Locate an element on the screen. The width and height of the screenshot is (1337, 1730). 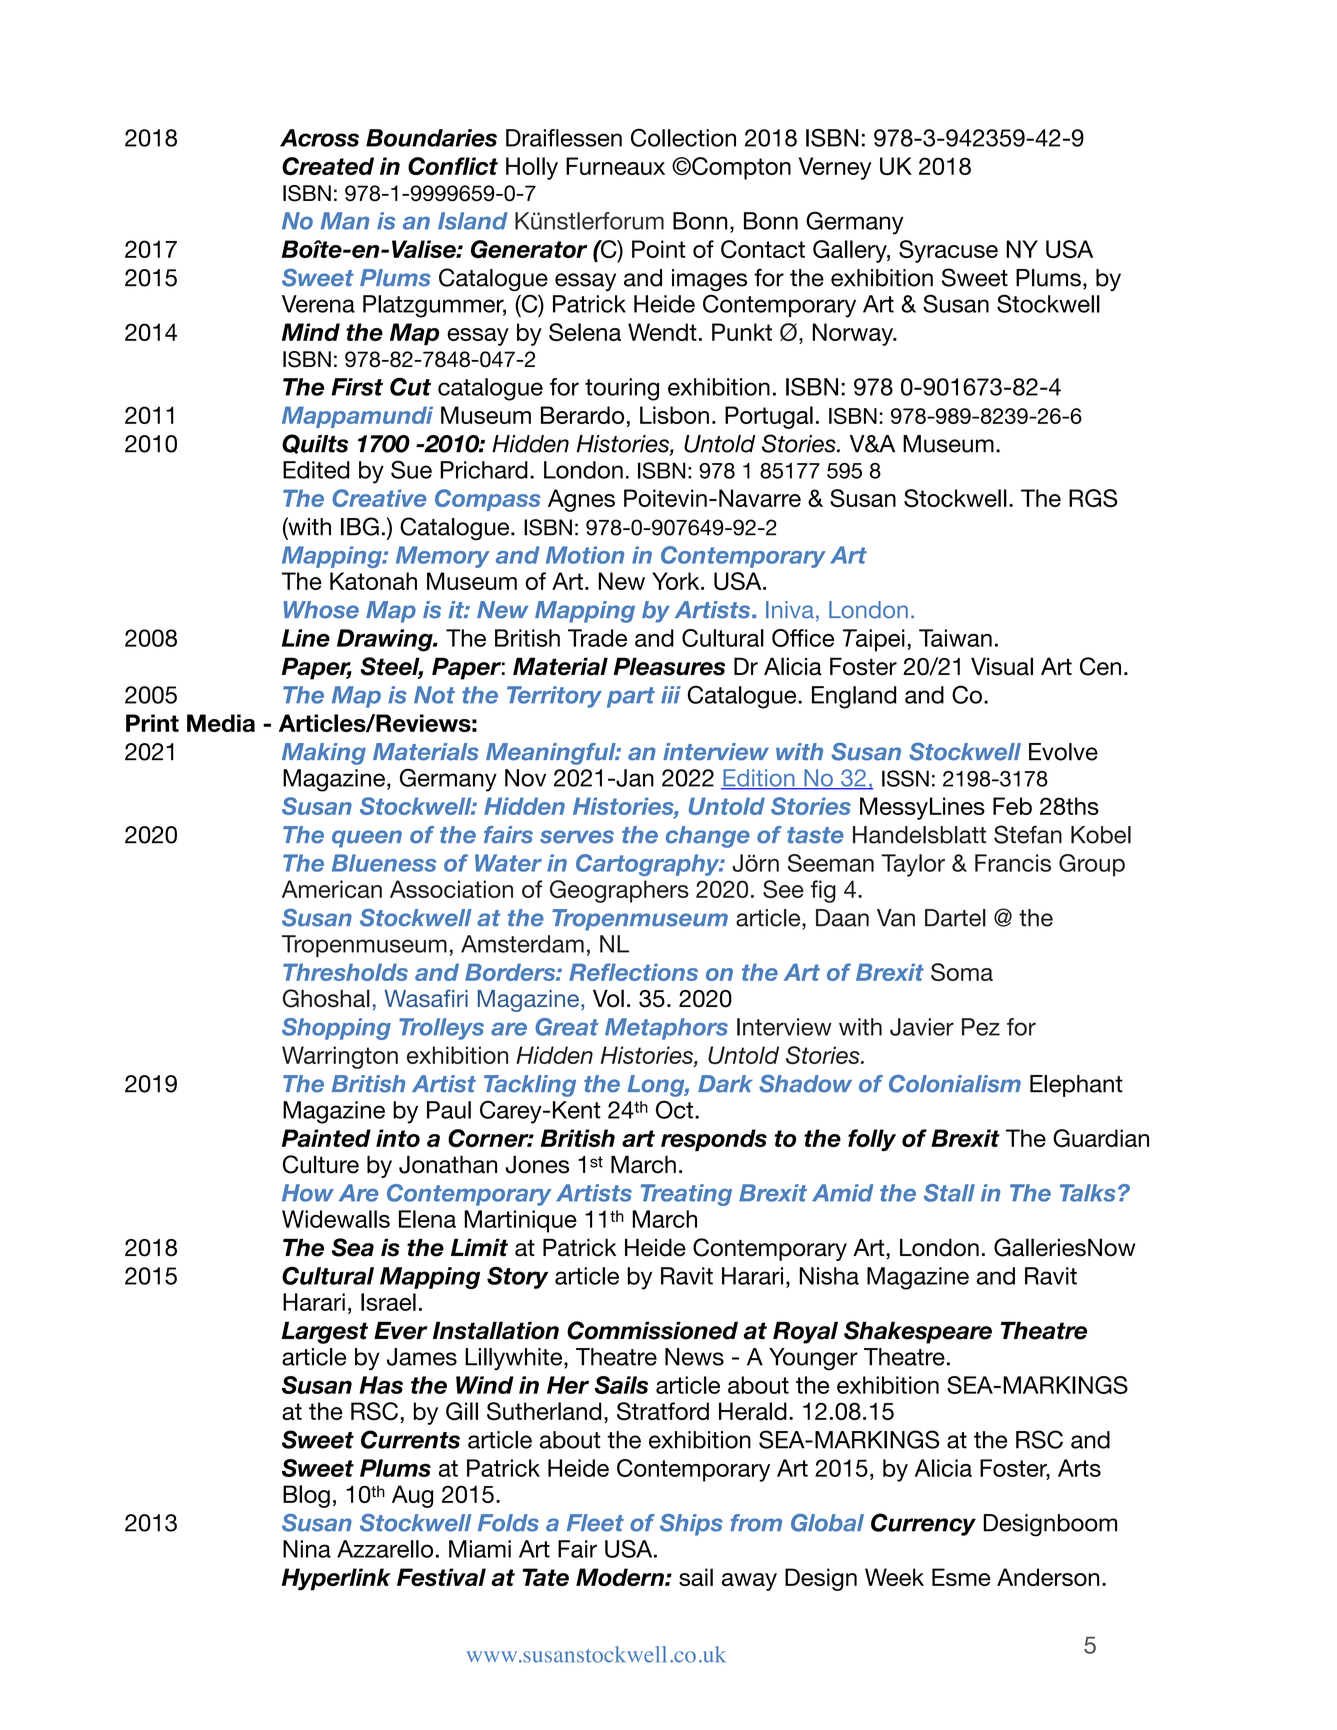
Created is located at coordinates (328, 166).
